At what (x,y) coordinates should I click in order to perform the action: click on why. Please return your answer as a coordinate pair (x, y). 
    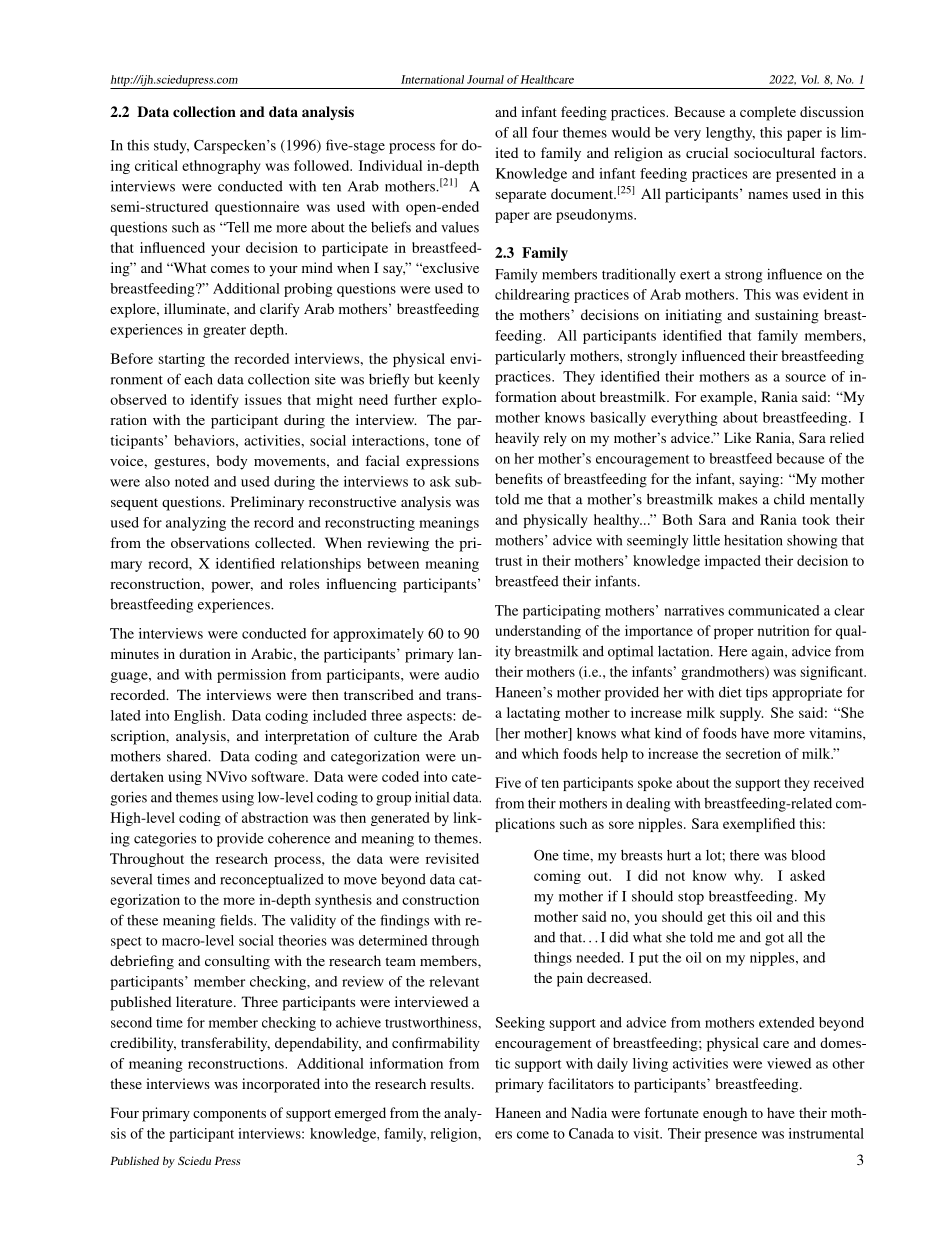
    Looking at the image, I should click on (748, 877).
